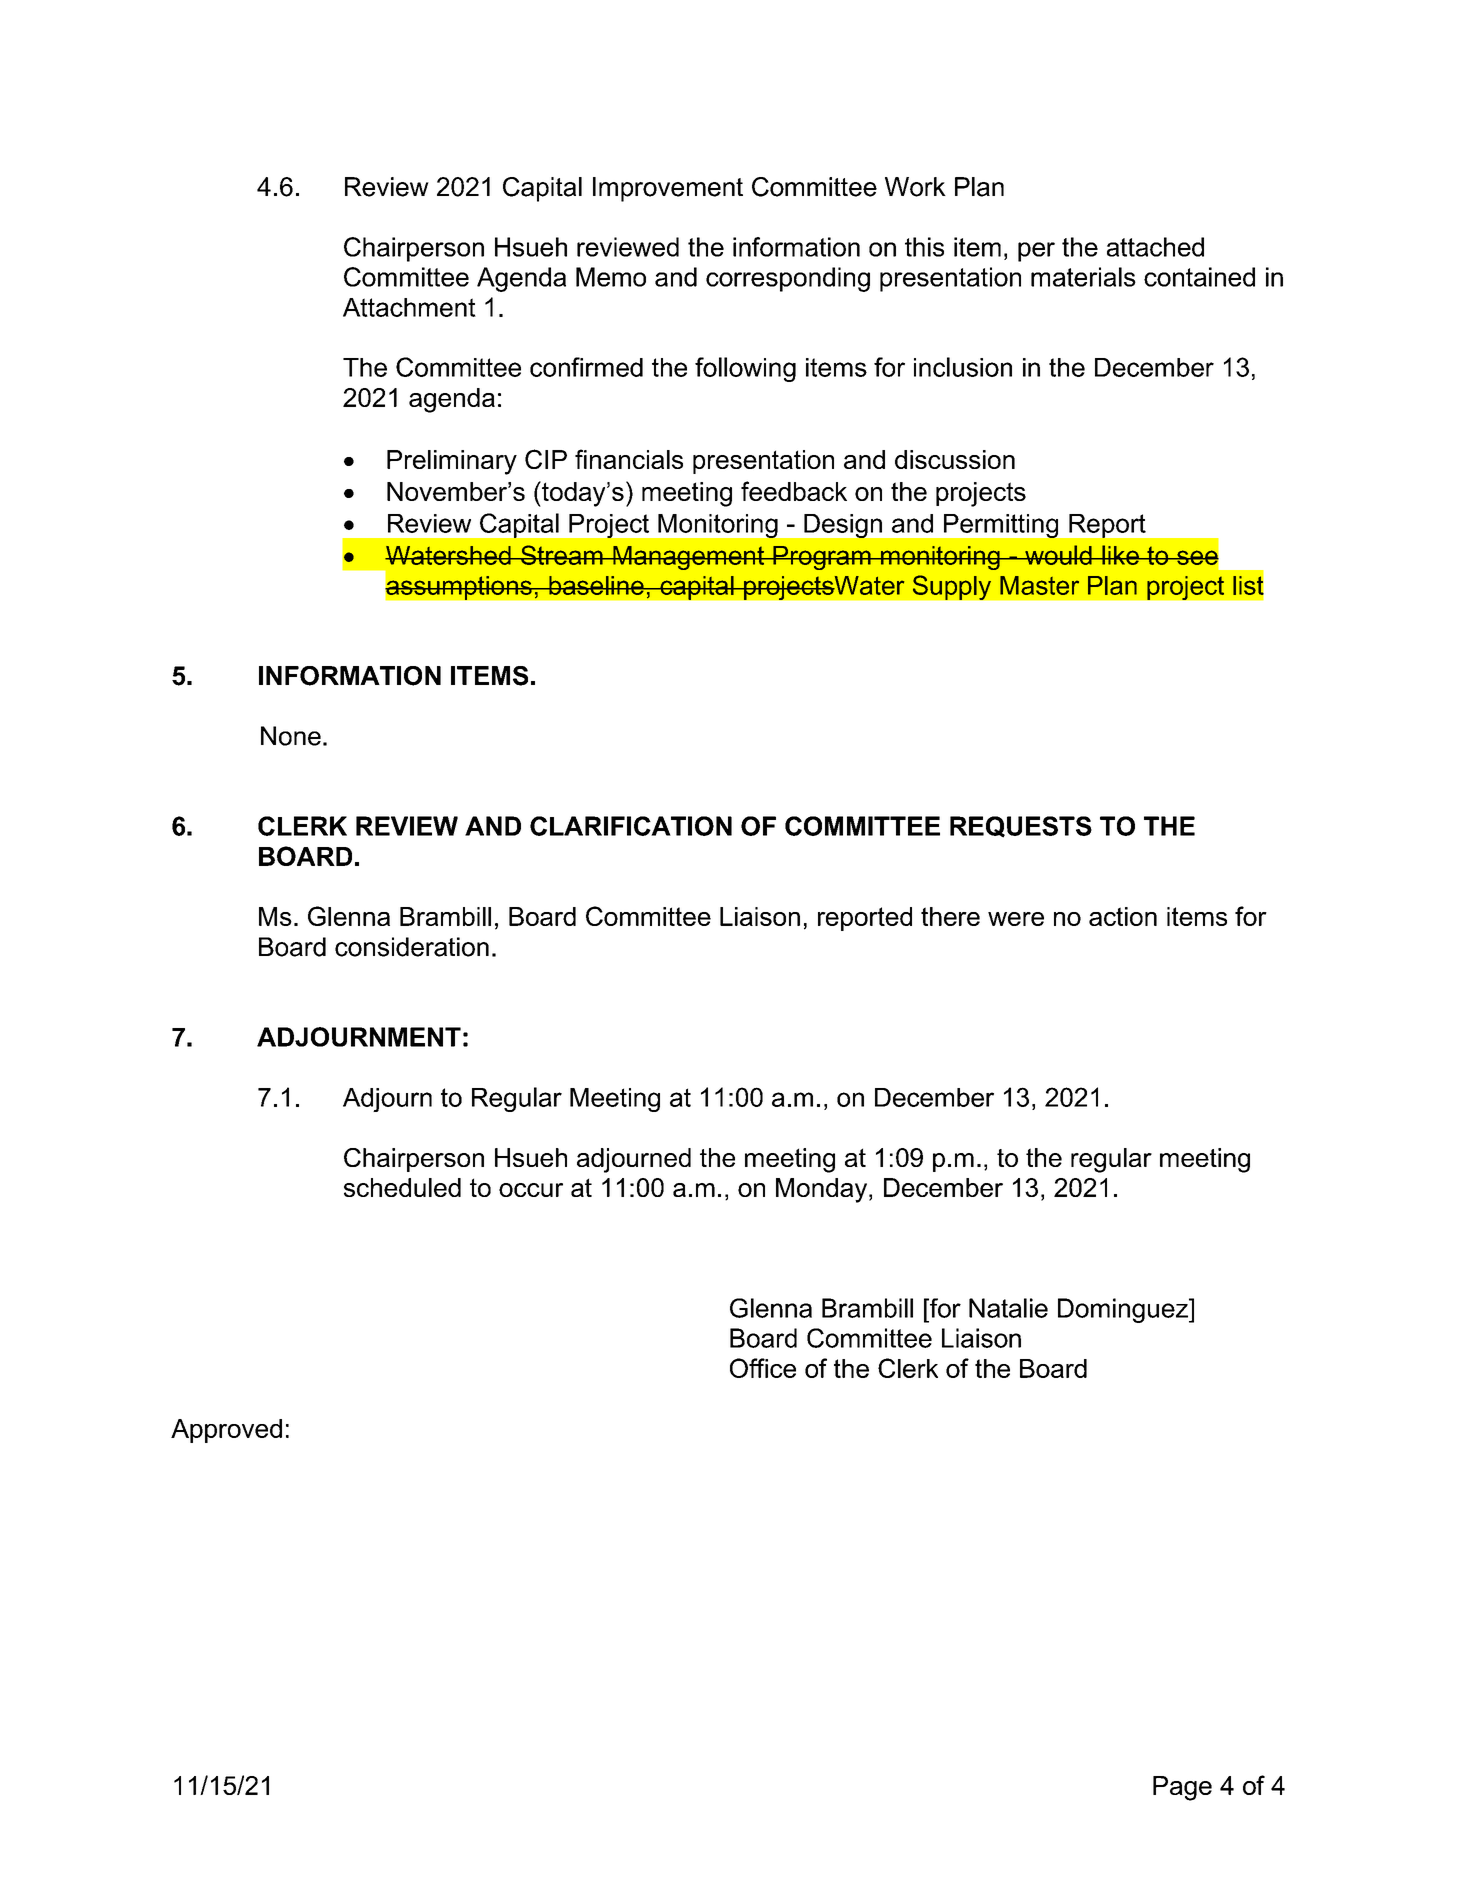  Describe the element at coordinates (226, 1431) in the screenshot. I see `Approved` at that location.
